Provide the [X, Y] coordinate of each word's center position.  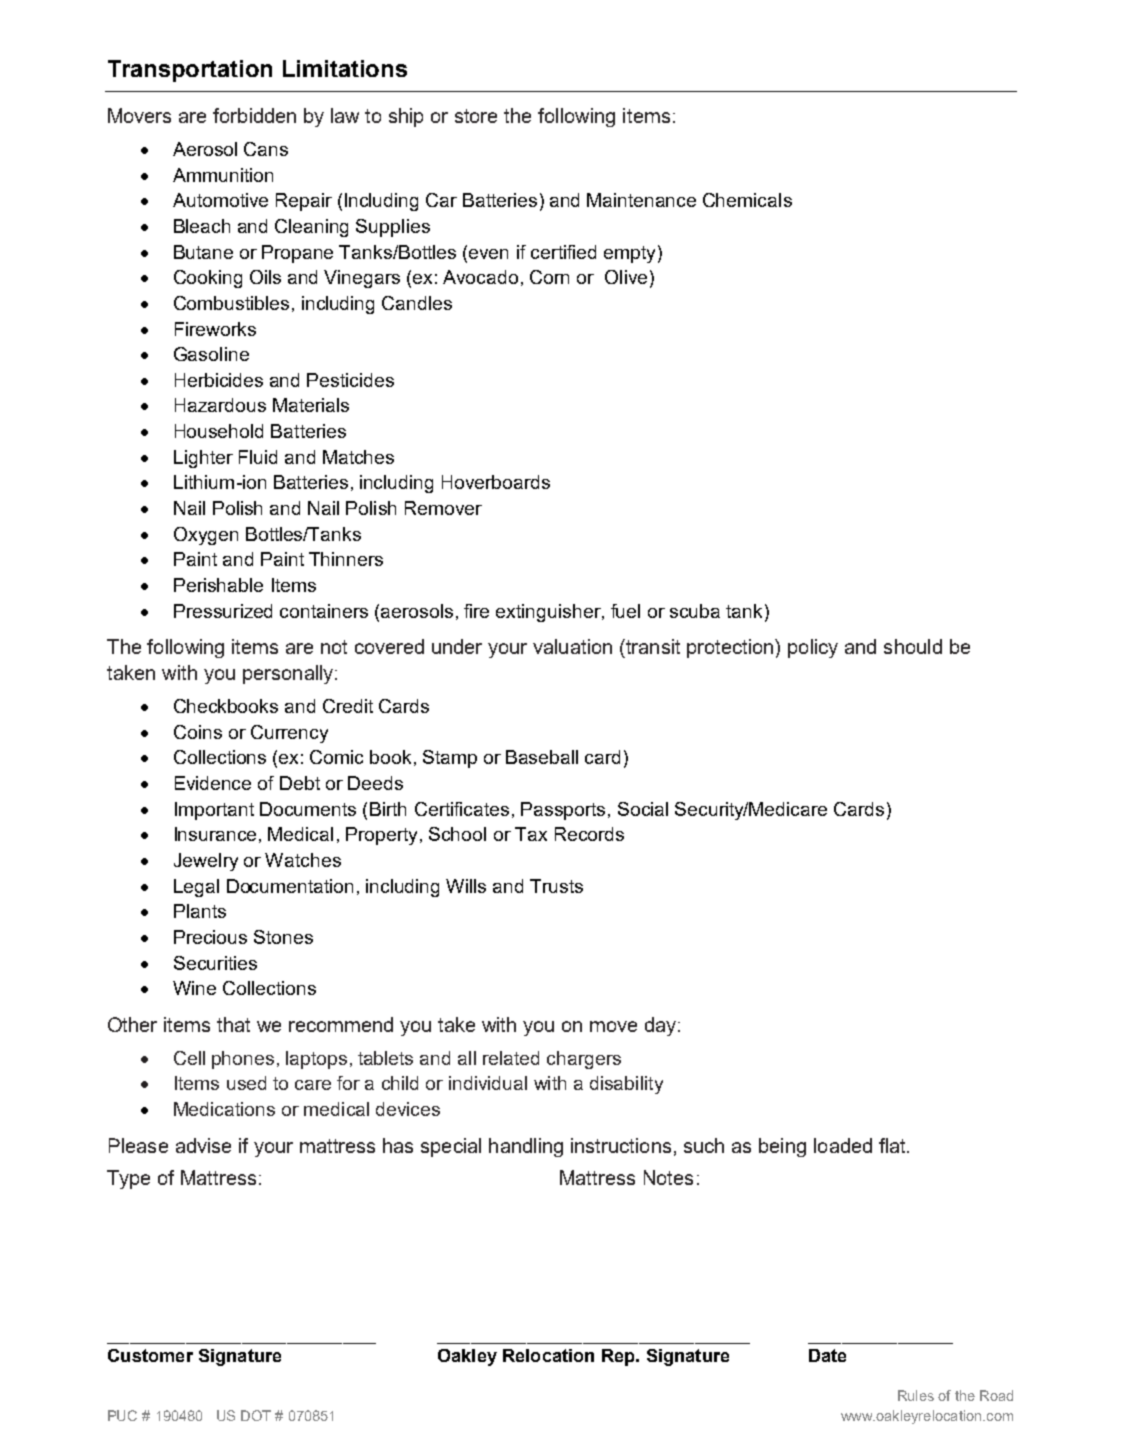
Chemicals [747, 200]
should [913, 646]
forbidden [254, 115]
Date [827, 1355]
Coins [198, 732]
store [476, 116]
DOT [256, 1415]
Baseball [542, 757]
